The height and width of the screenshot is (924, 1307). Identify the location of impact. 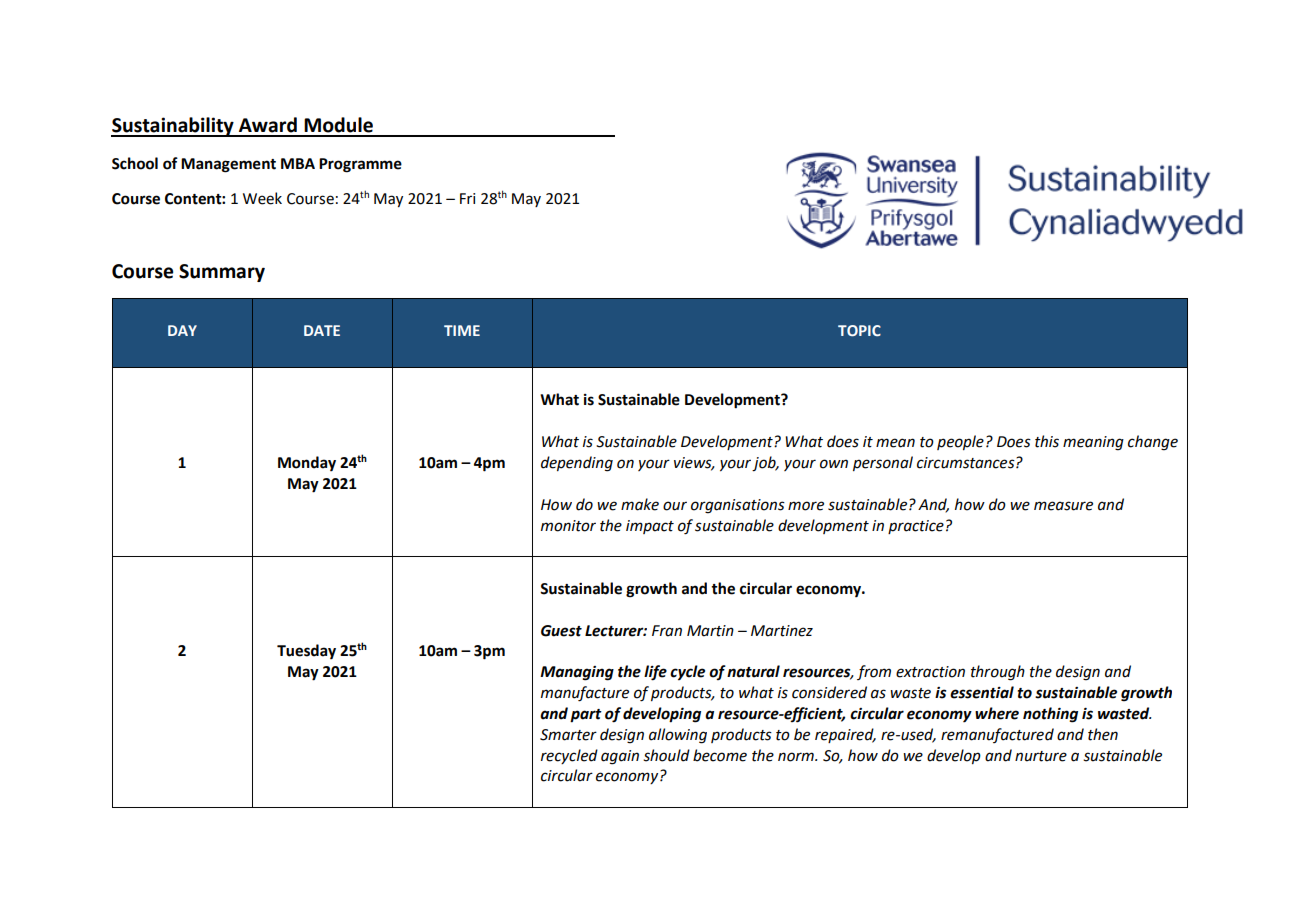
(650, 527).
